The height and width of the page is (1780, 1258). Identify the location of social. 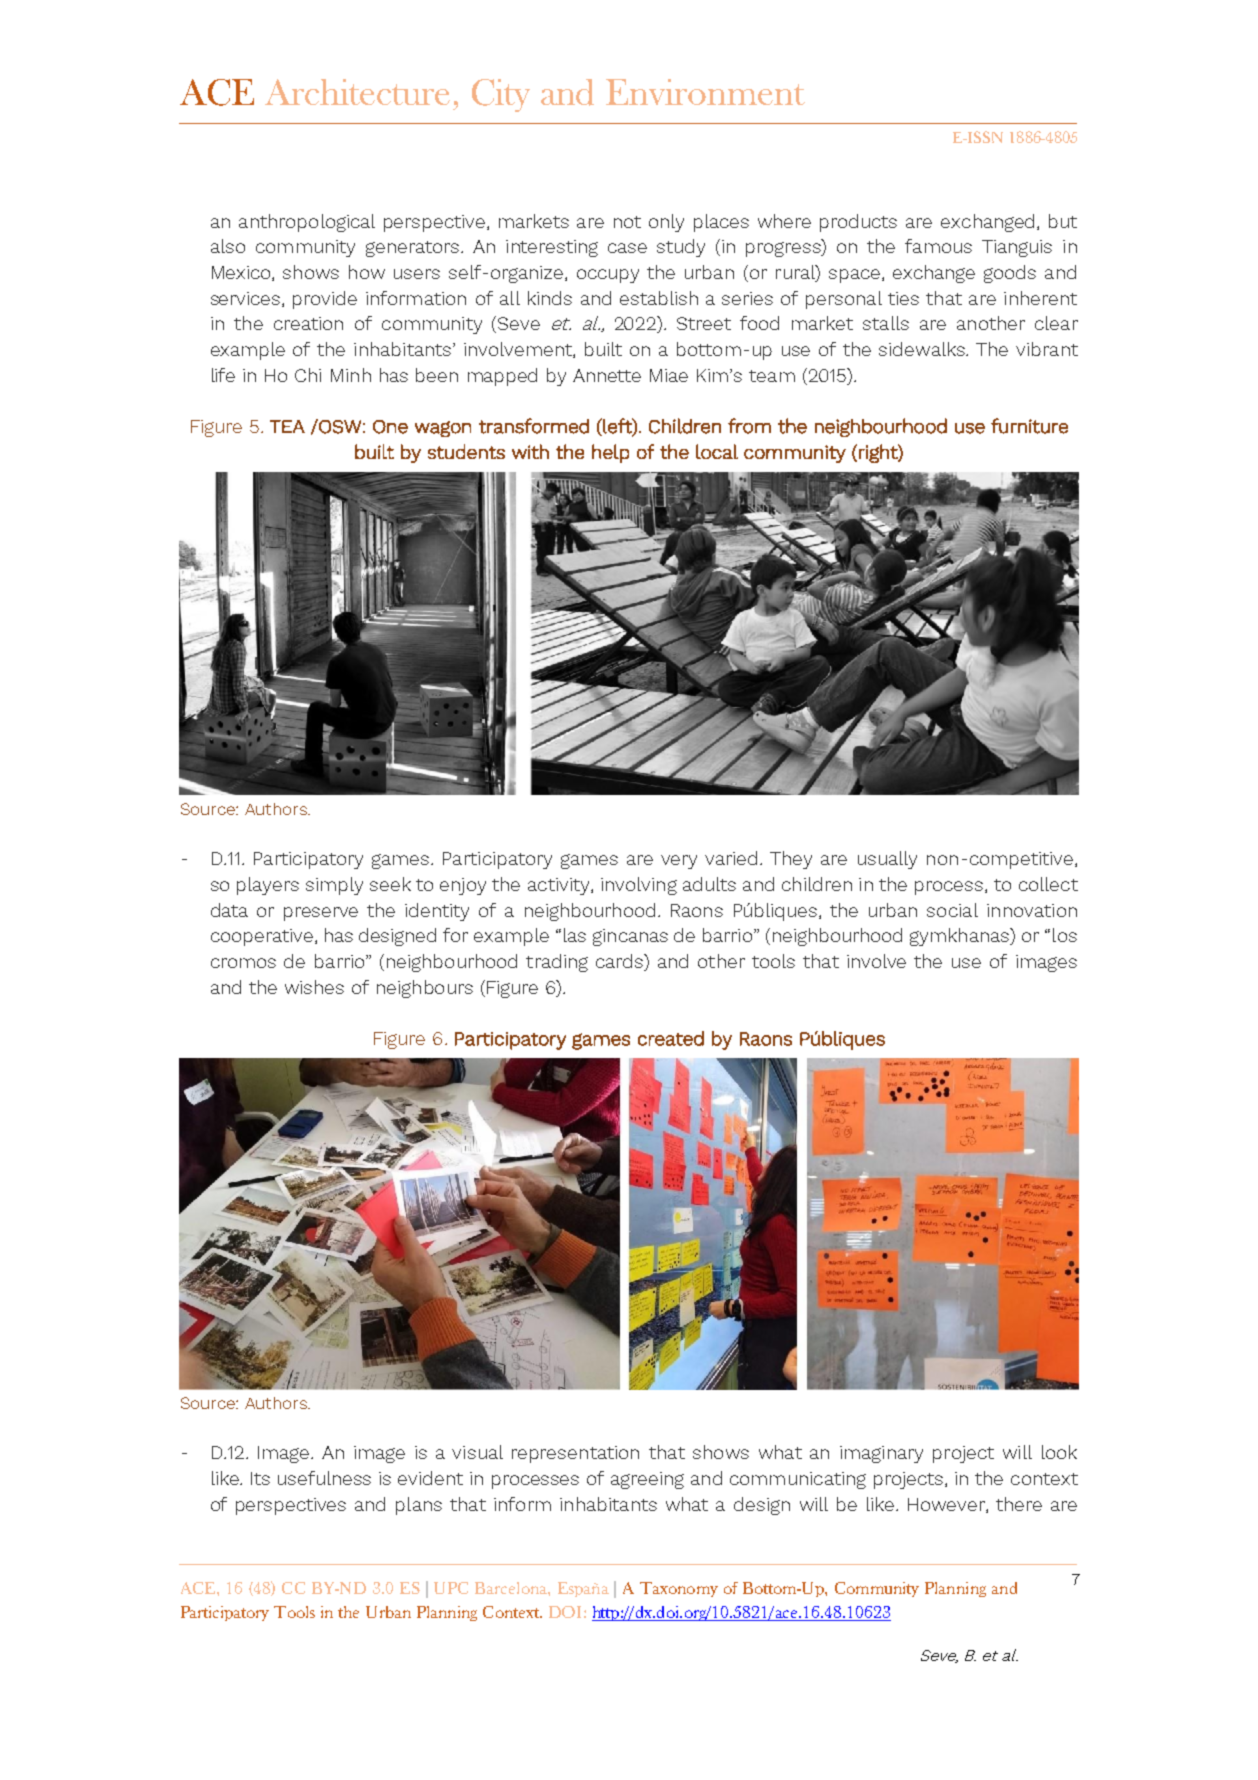
(952, 910).
